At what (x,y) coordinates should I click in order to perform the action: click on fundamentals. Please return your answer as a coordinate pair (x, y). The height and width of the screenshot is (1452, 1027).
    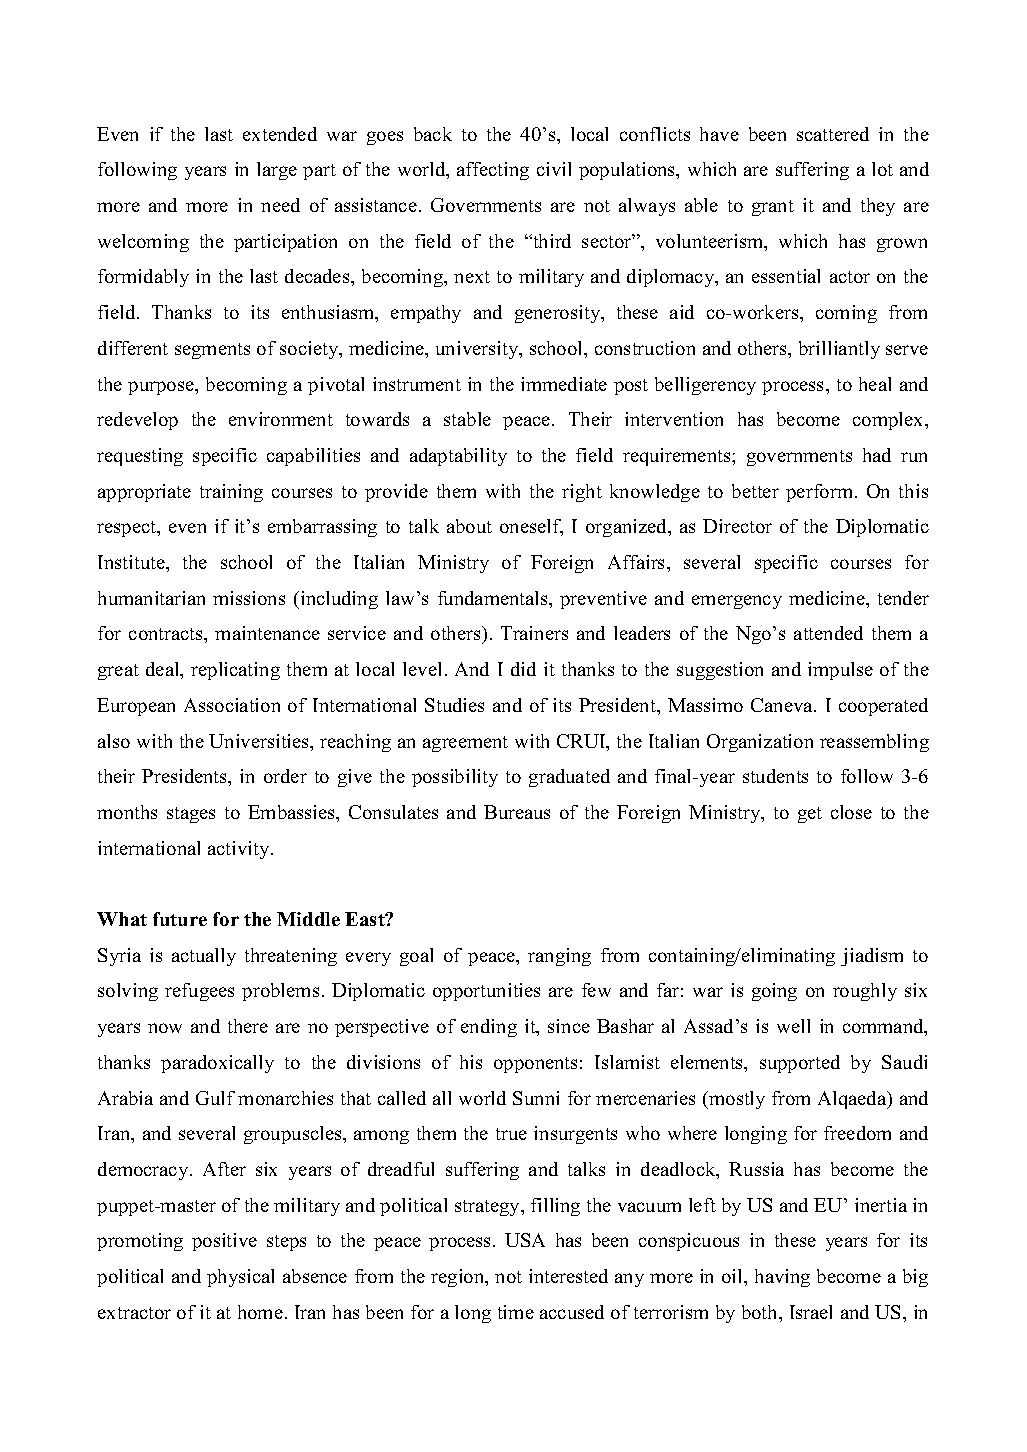
    Looking at the image, I should click on (494, 598).
